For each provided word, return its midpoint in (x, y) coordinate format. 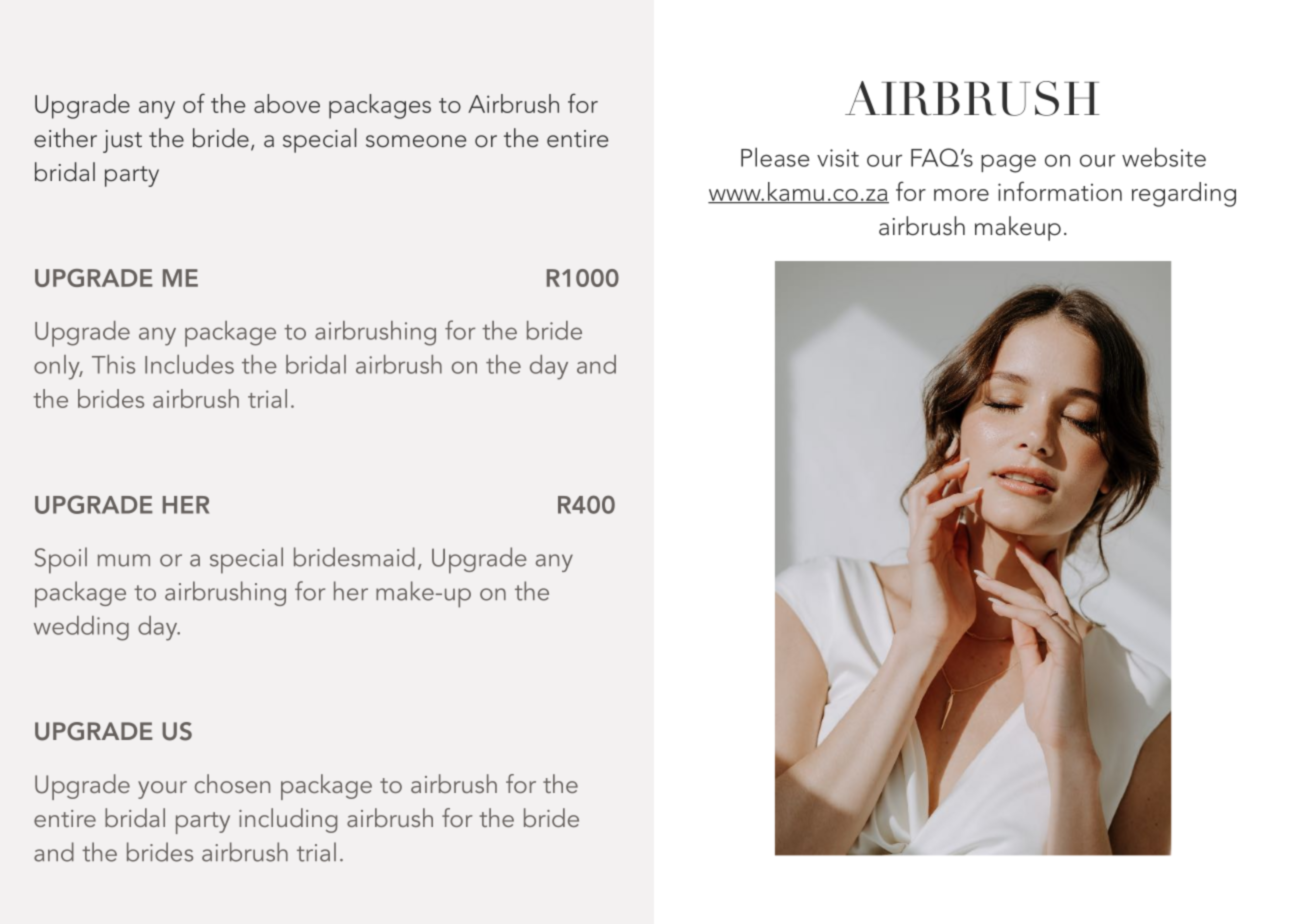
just (122, 141)
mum (124, 560)
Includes (189, 364)
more (961, 195)
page (1008, 163)
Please (775, 157)
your (162, 790)
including (288, 820)
